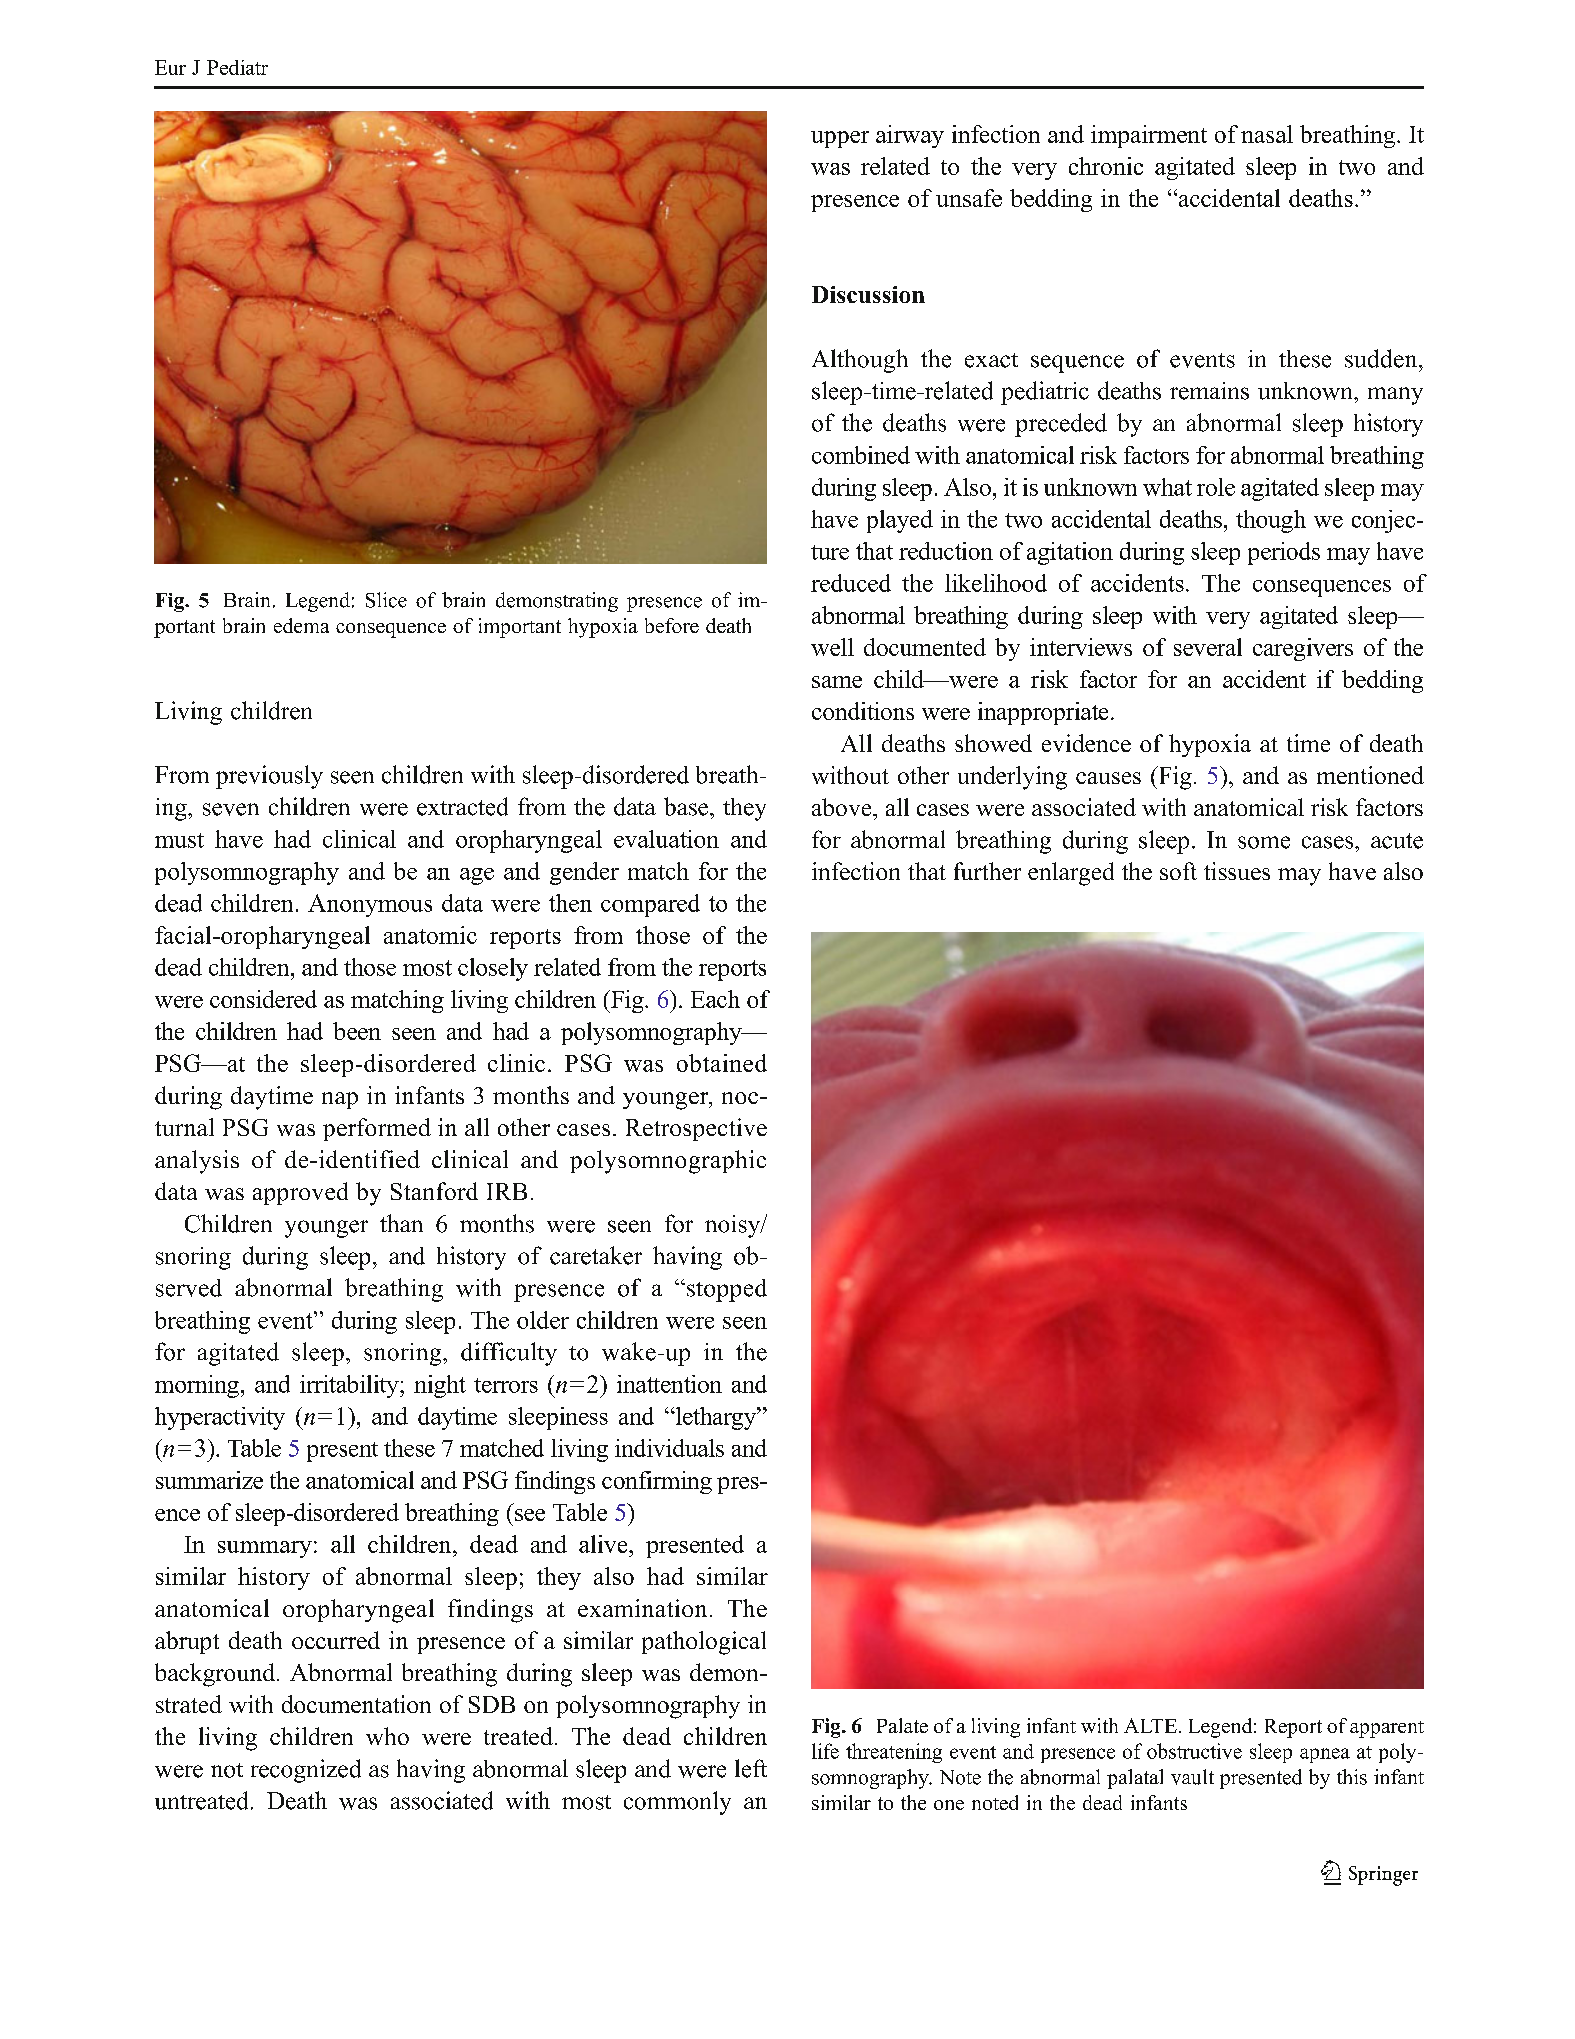  I want to click on Eur, so click(170, 67).
